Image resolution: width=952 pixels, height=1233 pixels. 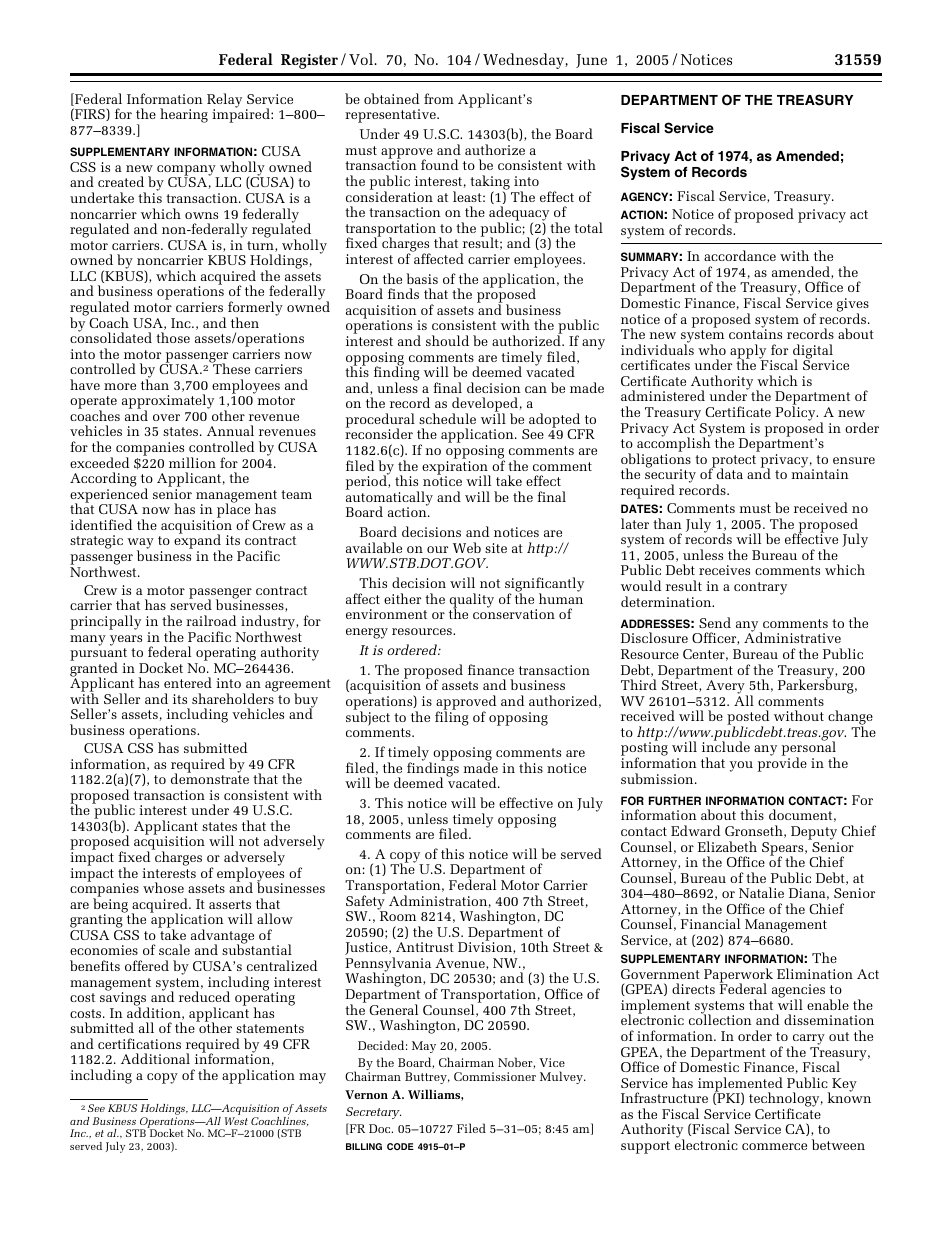 What do you see at coordinates (184, 115) in the document?
I see `hearing` at bounding box center [184, 115].
